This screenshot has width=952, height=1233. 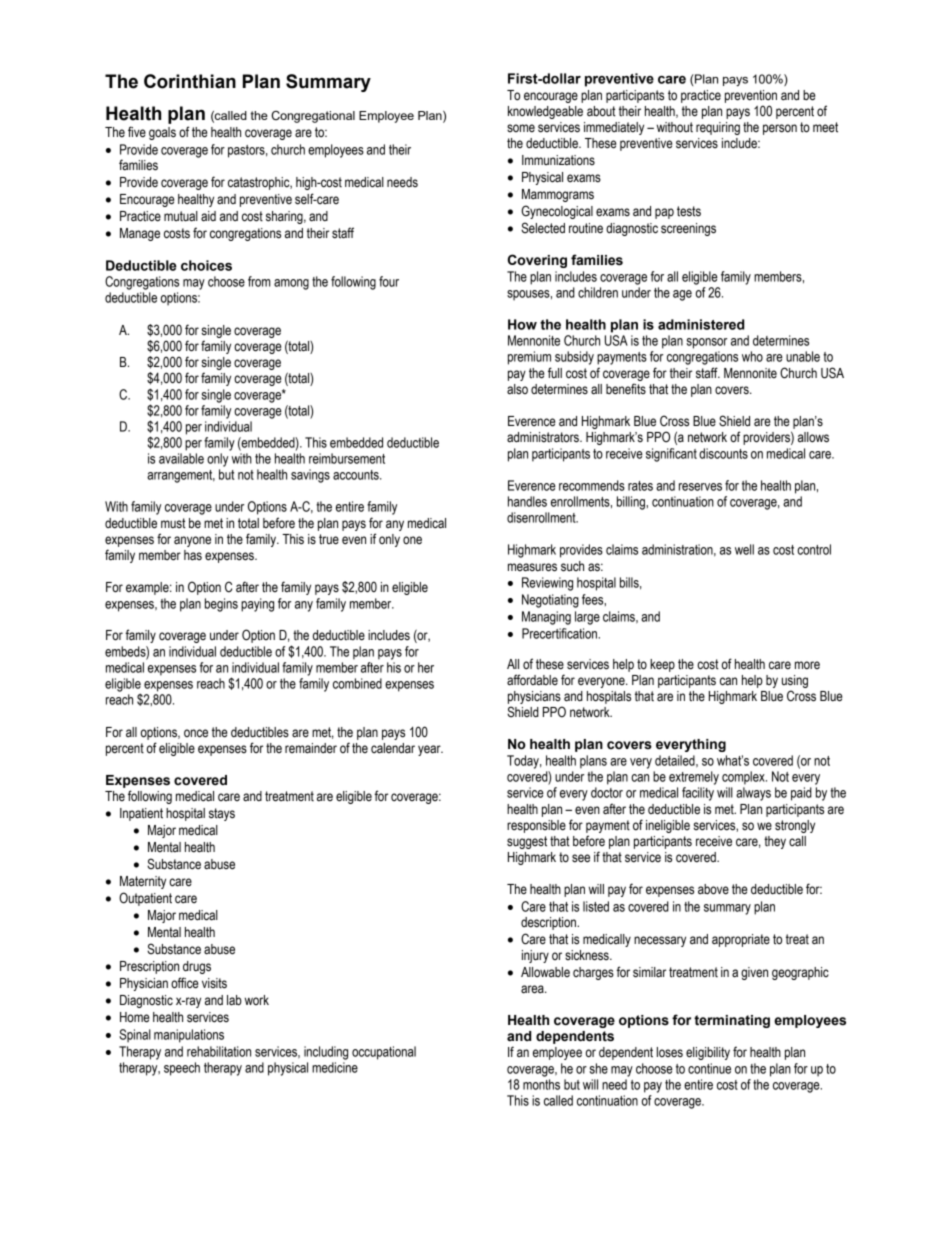 What do you see at coordinates (521, 128) in the screenshot?
I see `some` at bounding box center [521, 128].
